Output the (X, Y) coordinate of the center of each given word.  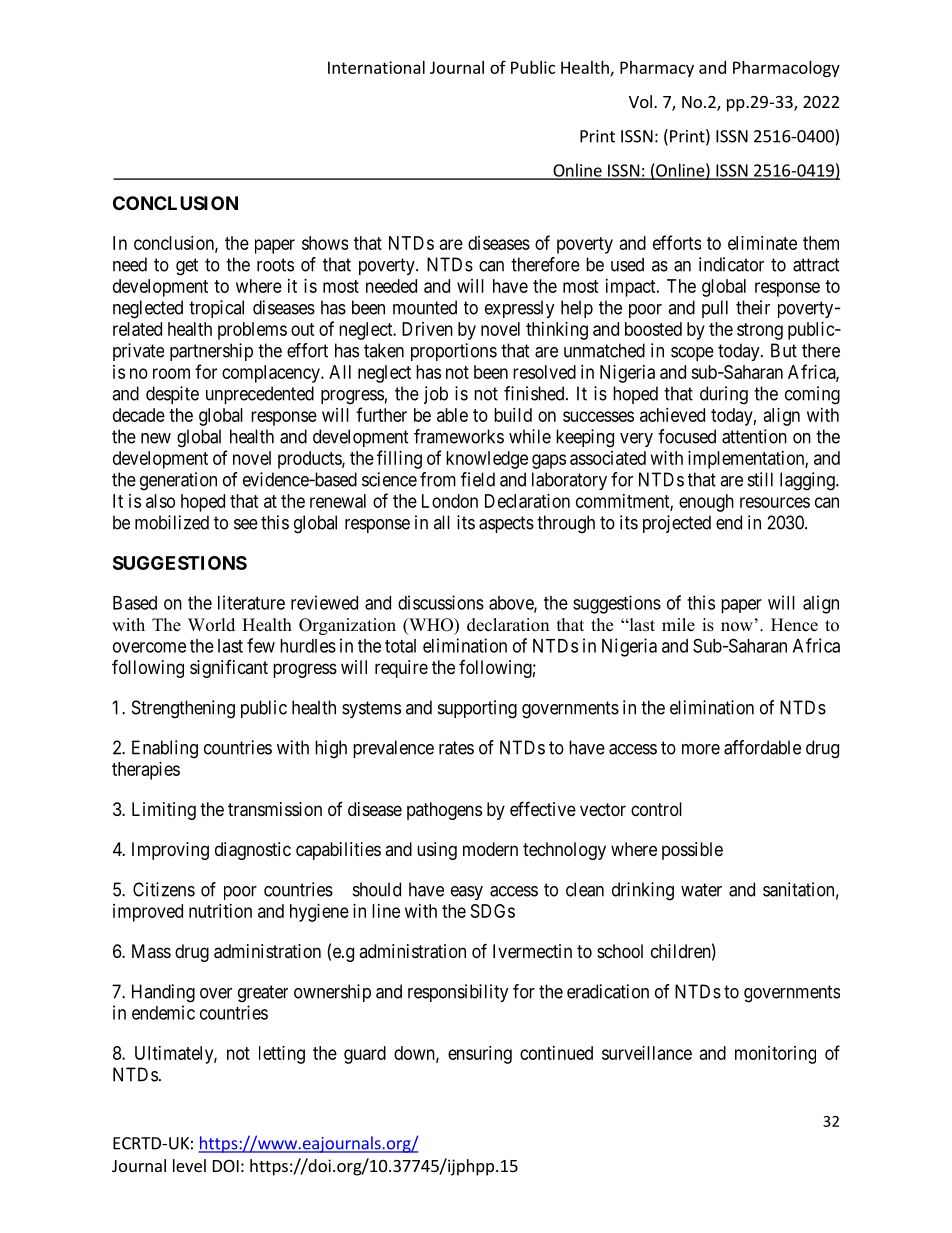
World (211, 625)
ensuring (480, 1055)
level (189, 1165)
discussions (441, 602)
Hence (794, 625)
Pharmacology (786, 69)
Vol (640, 101)
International (376, 67)
